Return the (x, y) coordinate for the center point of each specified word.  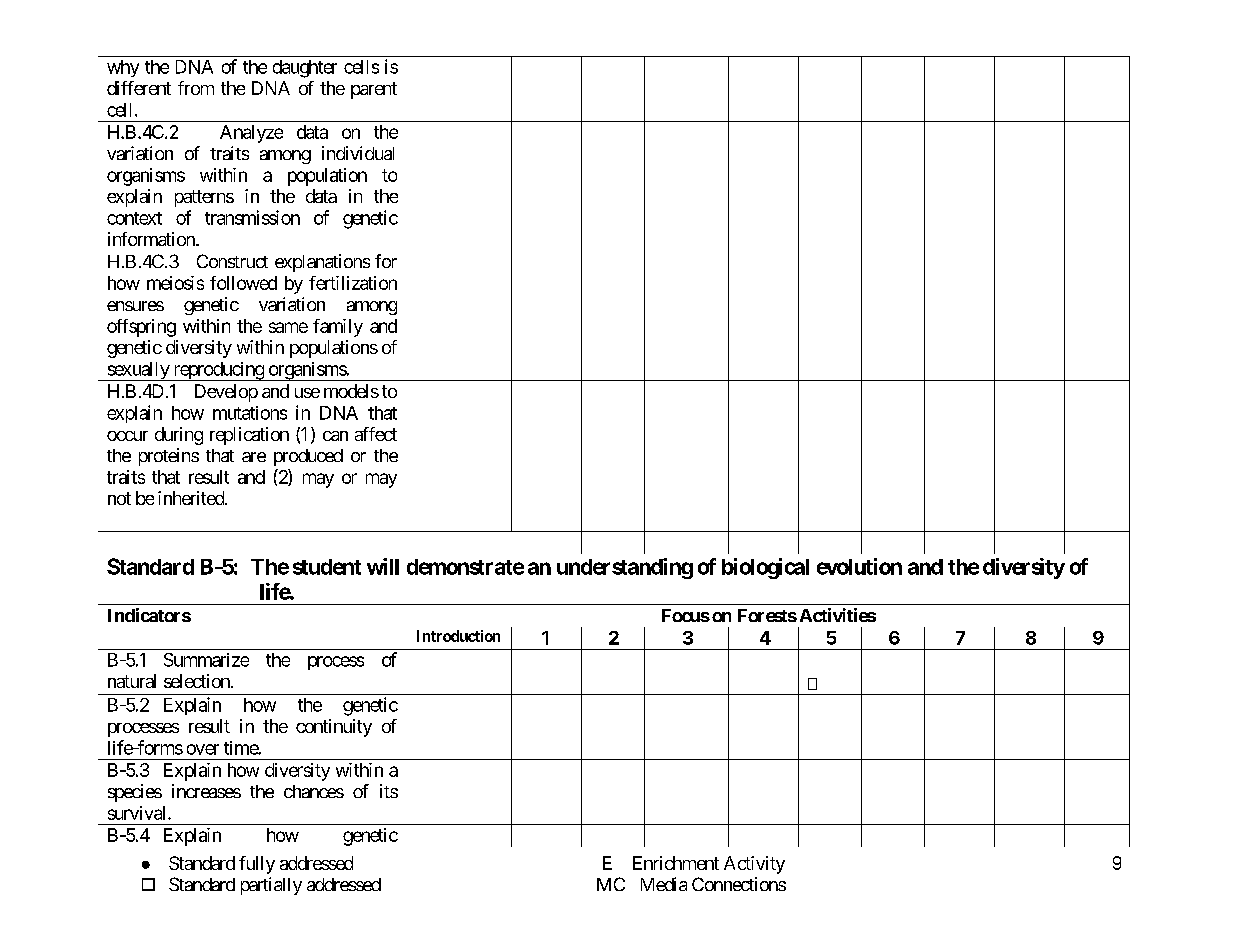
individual (358, 153)
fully (257, 865)
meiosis (175, 283)
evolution (859, 566)
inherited (192, 498)
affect (376, 434)
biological (765, 568)
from (196, 88)
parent (374, 90)
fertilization (353, 283)
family (338, 328)
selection (198, 681)
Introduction (458, 636)
